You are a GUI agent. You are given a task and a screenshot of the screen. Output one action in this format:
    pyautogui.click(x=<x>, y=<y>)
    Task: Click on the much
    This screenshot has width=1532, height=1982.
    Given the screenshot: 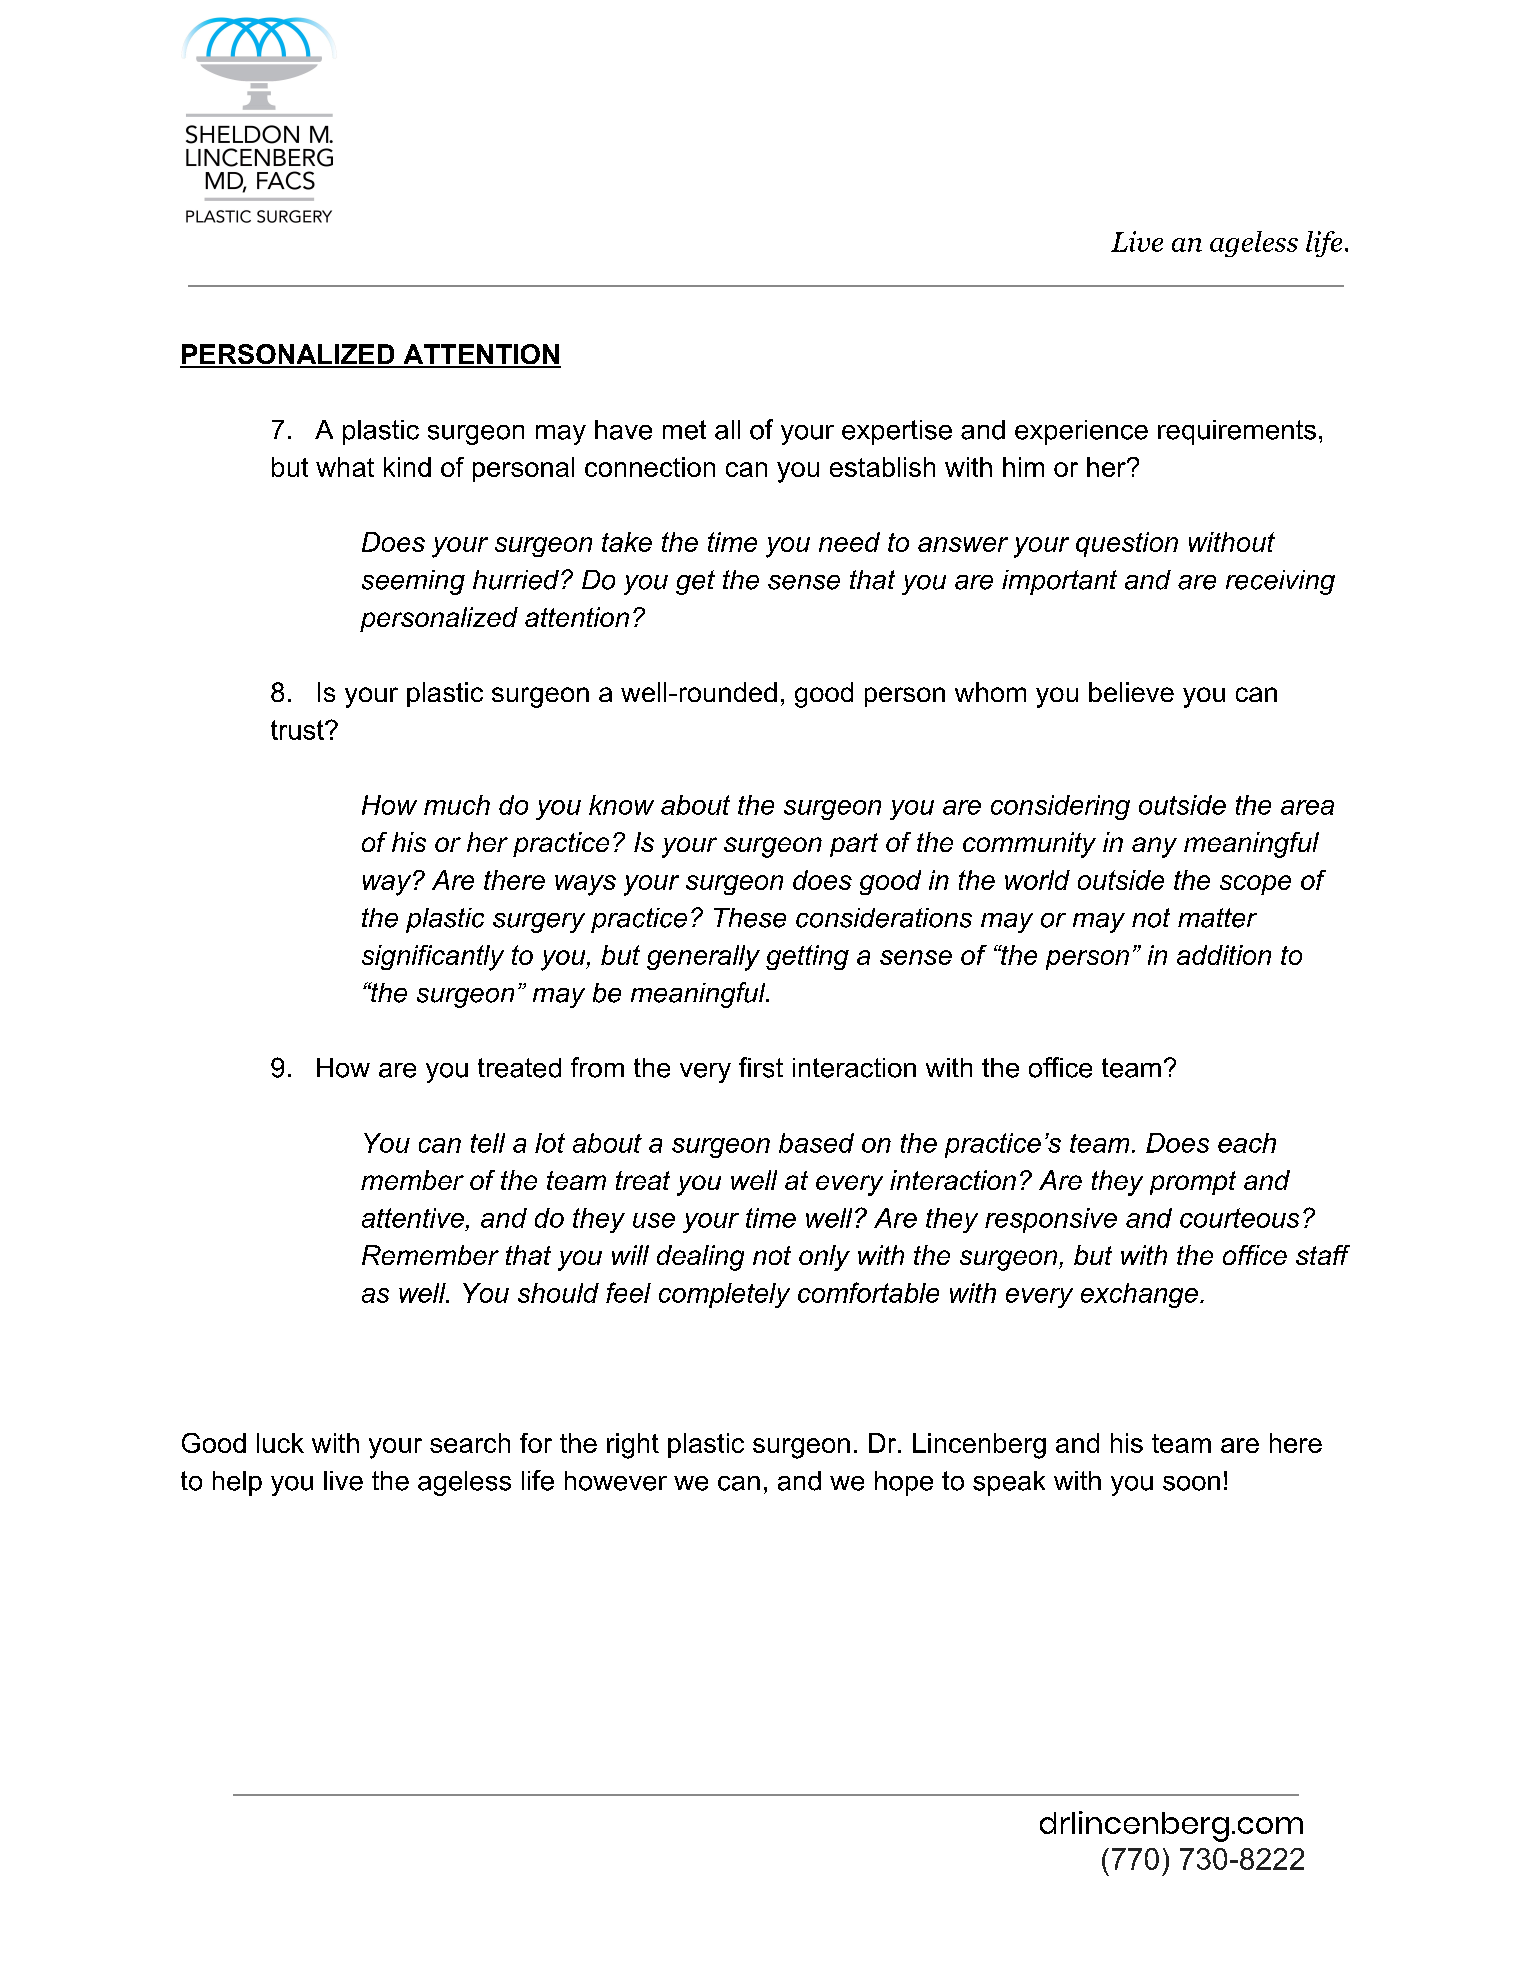 What is the action you would take?
    pyautogui.click(x=457, y=805)
